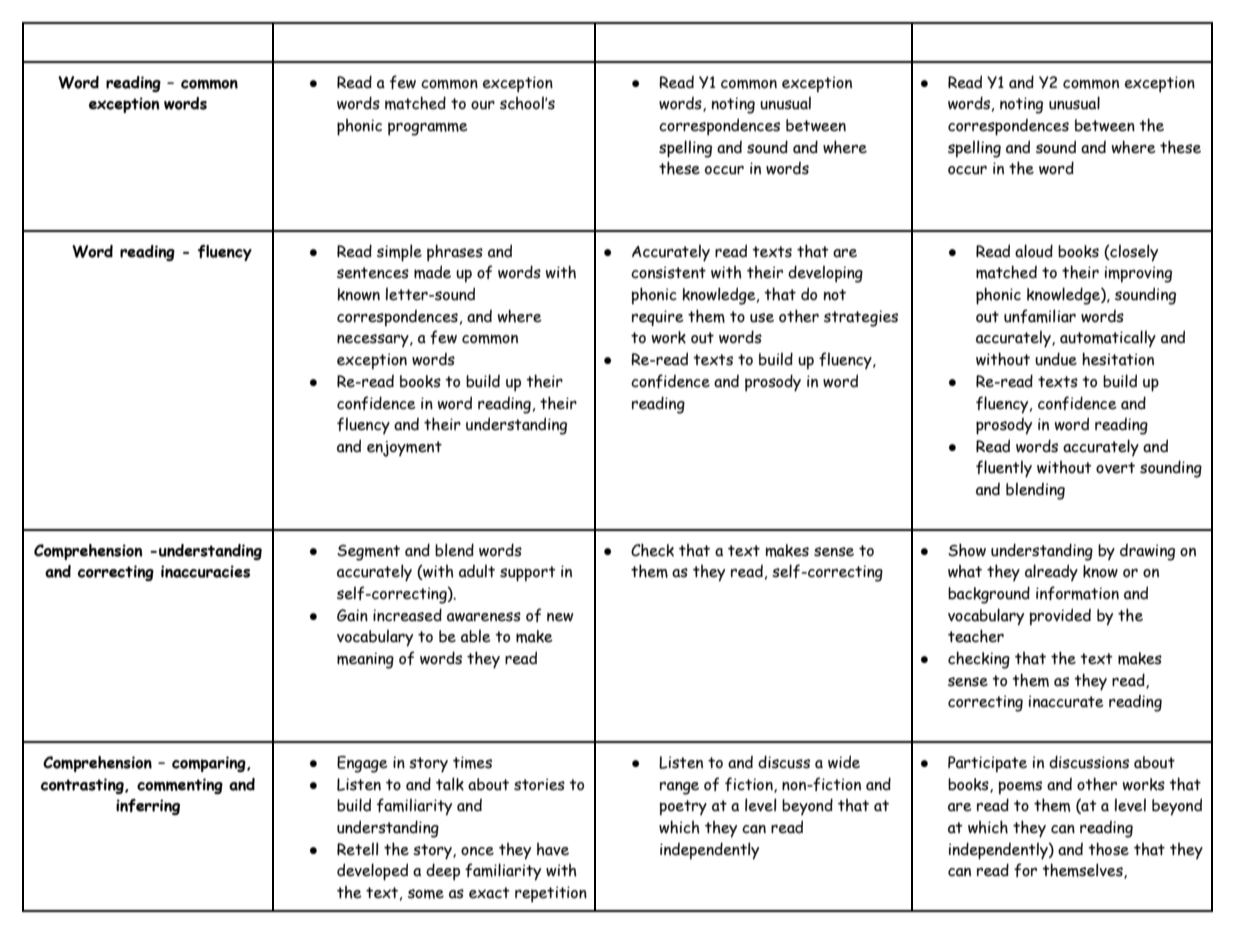 This screenshot has width=1233, height=952. I want to click on programme, so click(428, 129).
